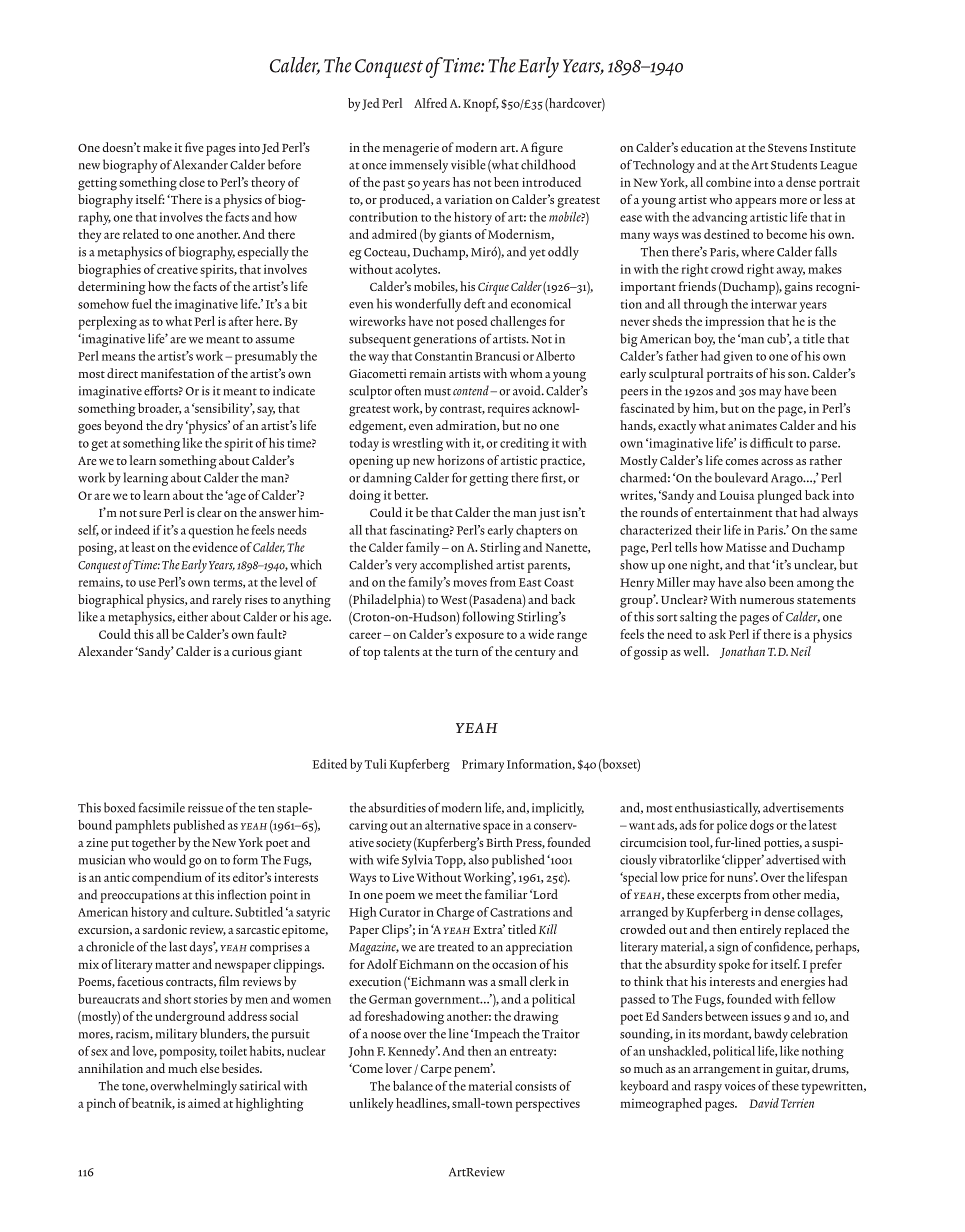 This document has width=965, height=1232. What do you see at coordinates (122, 373) in the document?
I see `direct` at bounding box center [122, 373].
